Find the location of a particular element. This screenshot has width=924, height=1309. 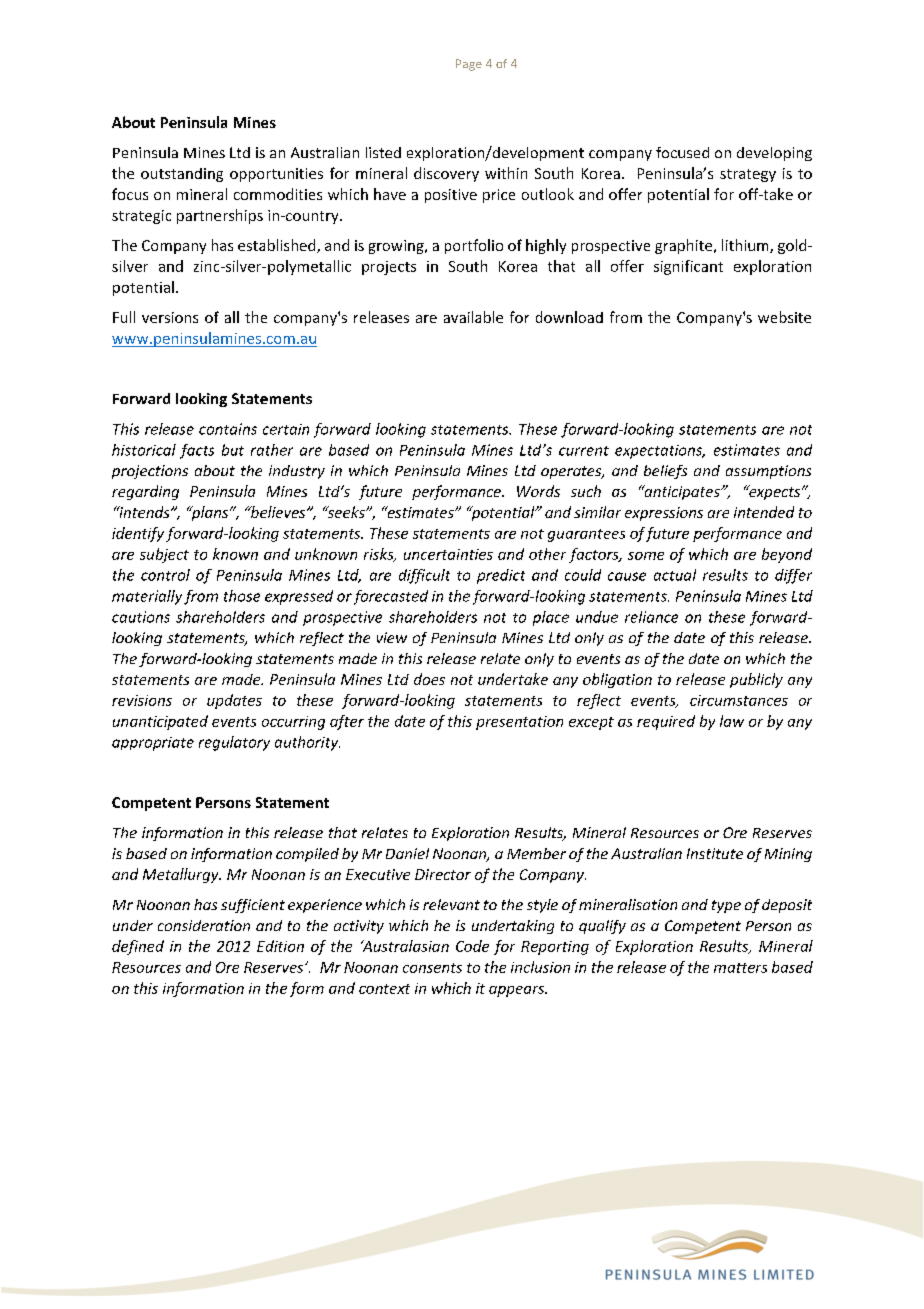

consideration is located at coordinates (204, 925).
